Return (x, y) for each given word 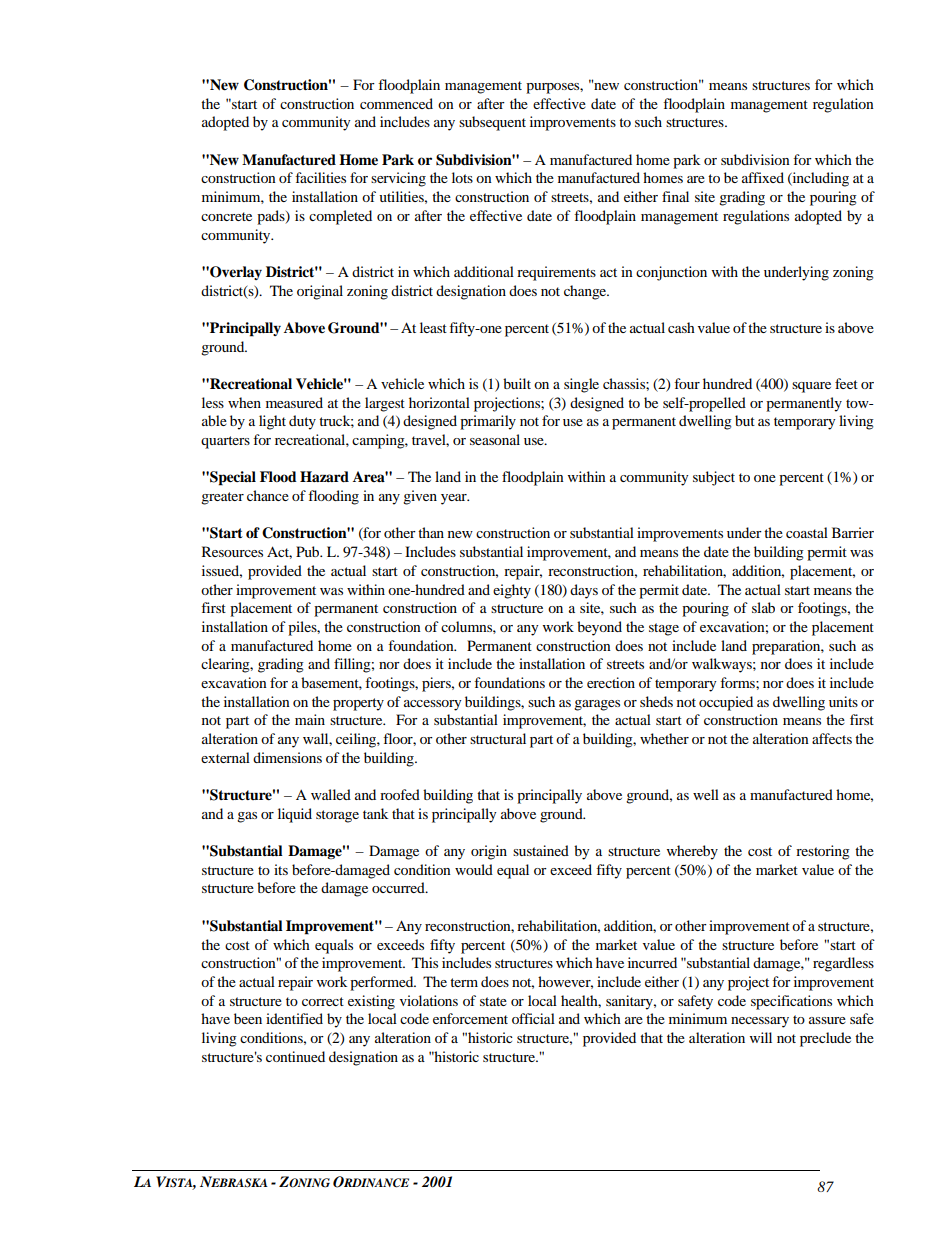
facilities (320, 177)
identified (294, 1018)
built (517, 383)
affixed (763, 177)
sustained (541, 850)
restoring (823, 852)
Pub (309, 551)
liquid (295, 815)
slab (763, 607)
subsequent (492, 123)
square (811, 387)
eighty (512, 591)
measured (294, 402)
